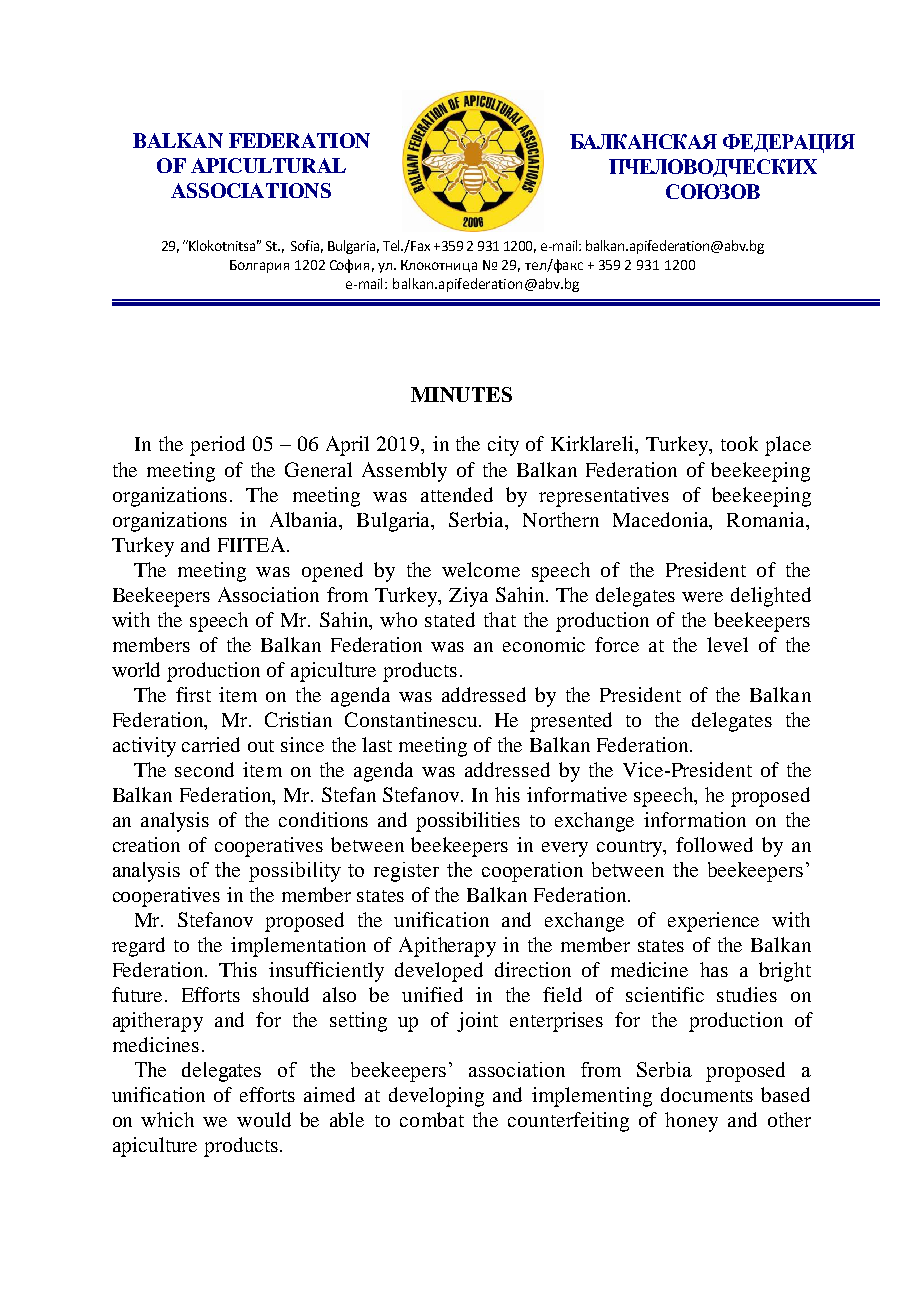  What do you see at coordinates (217, 446) in the page?
I see `period` at bounding box center [217, 446].
